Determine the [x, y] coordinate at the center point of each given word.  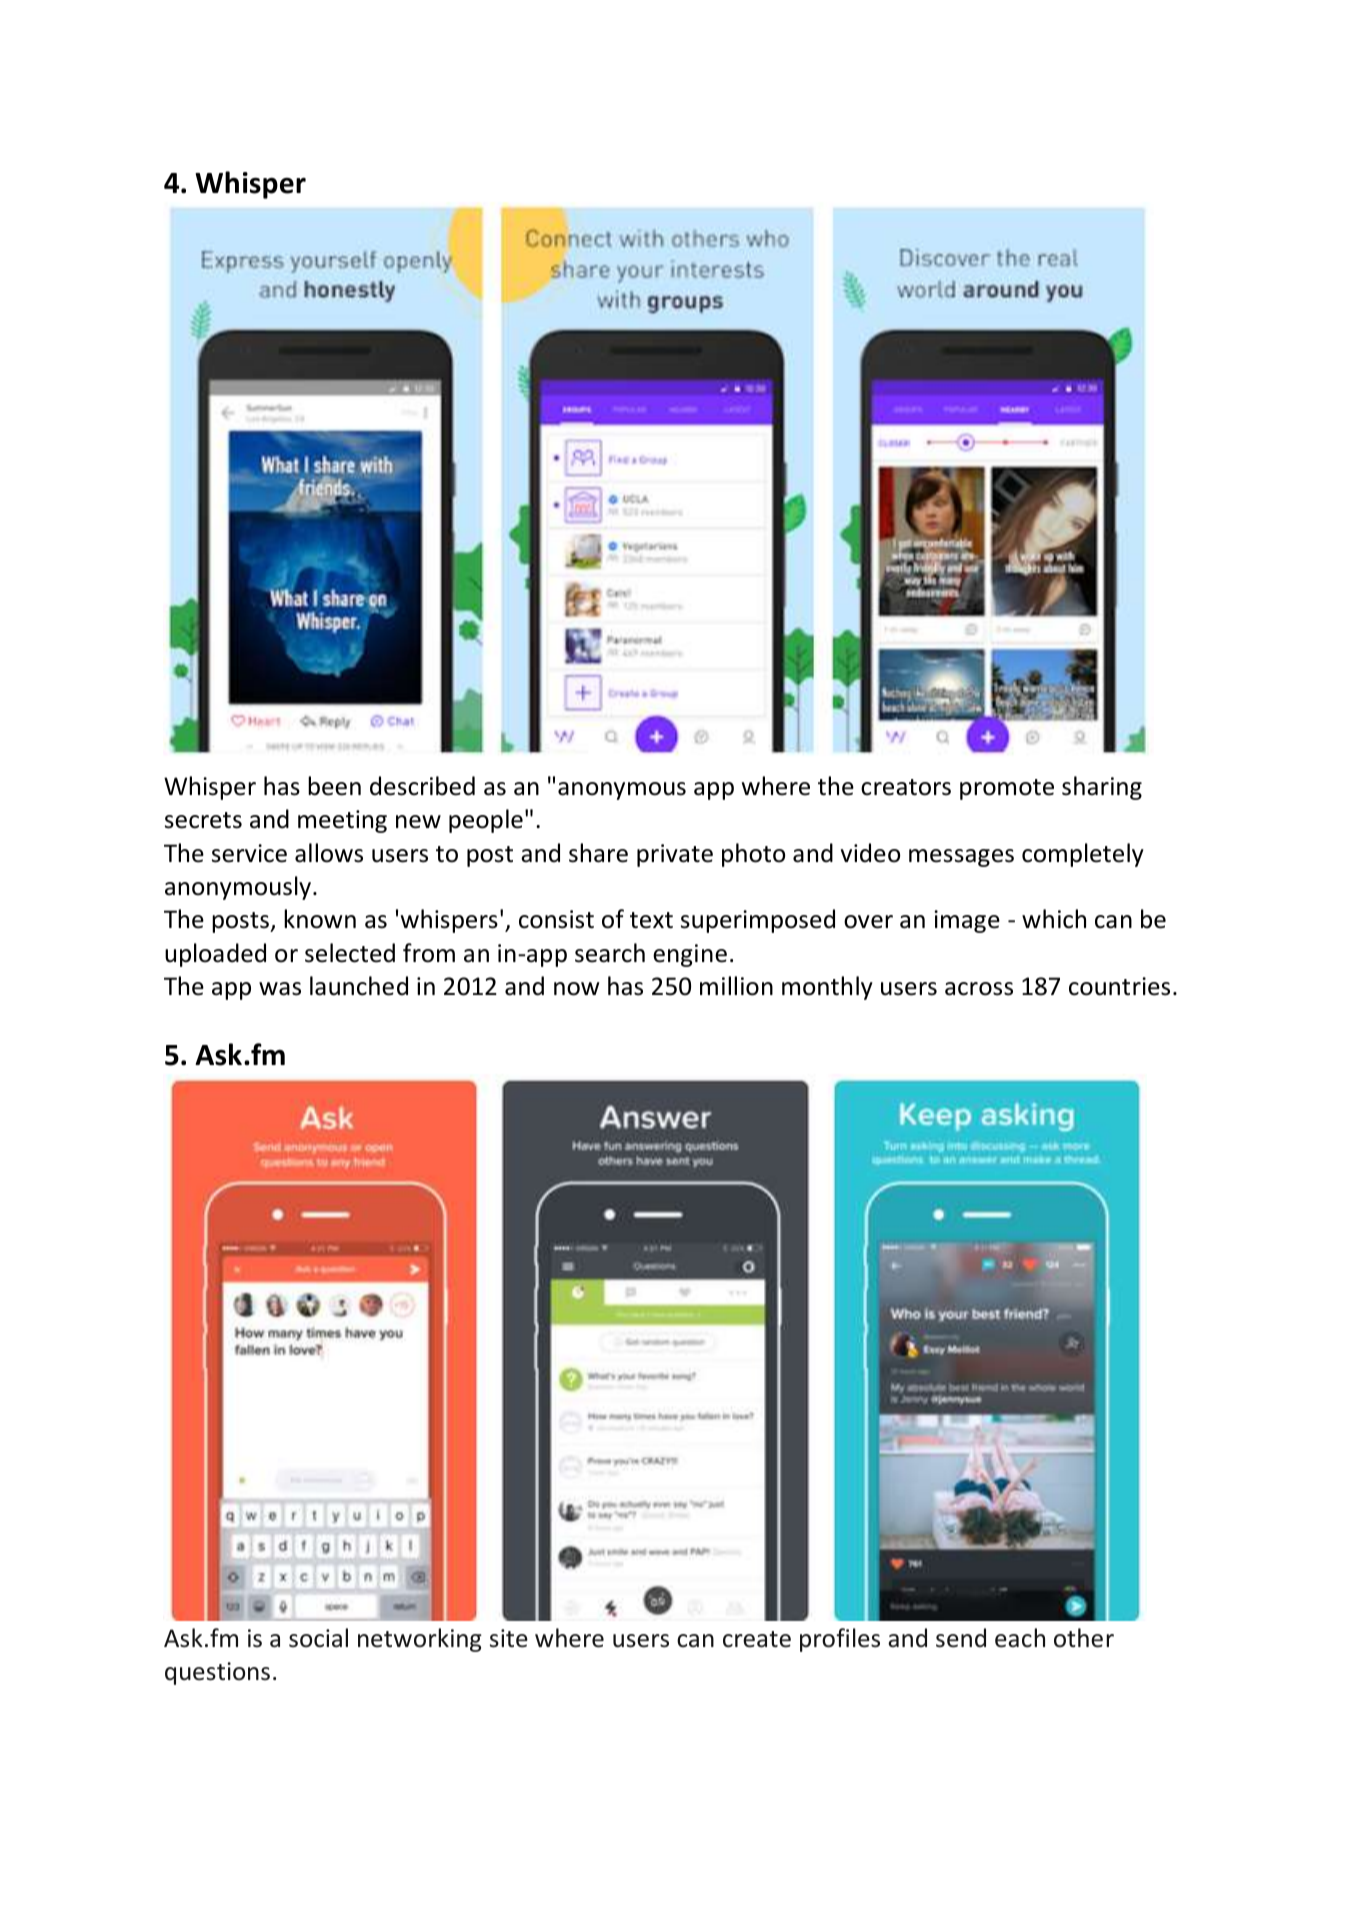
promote [1007, 789]
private [675, 855]
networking [420, 1640]
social [318, 1638]
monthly [827, 988]
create [757, 1639]
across [979, 989]
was [280, 989]
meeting [342, 821]
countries [1119, 986]
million [736, 986]
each [1020, 1638]
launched [359, 986]
